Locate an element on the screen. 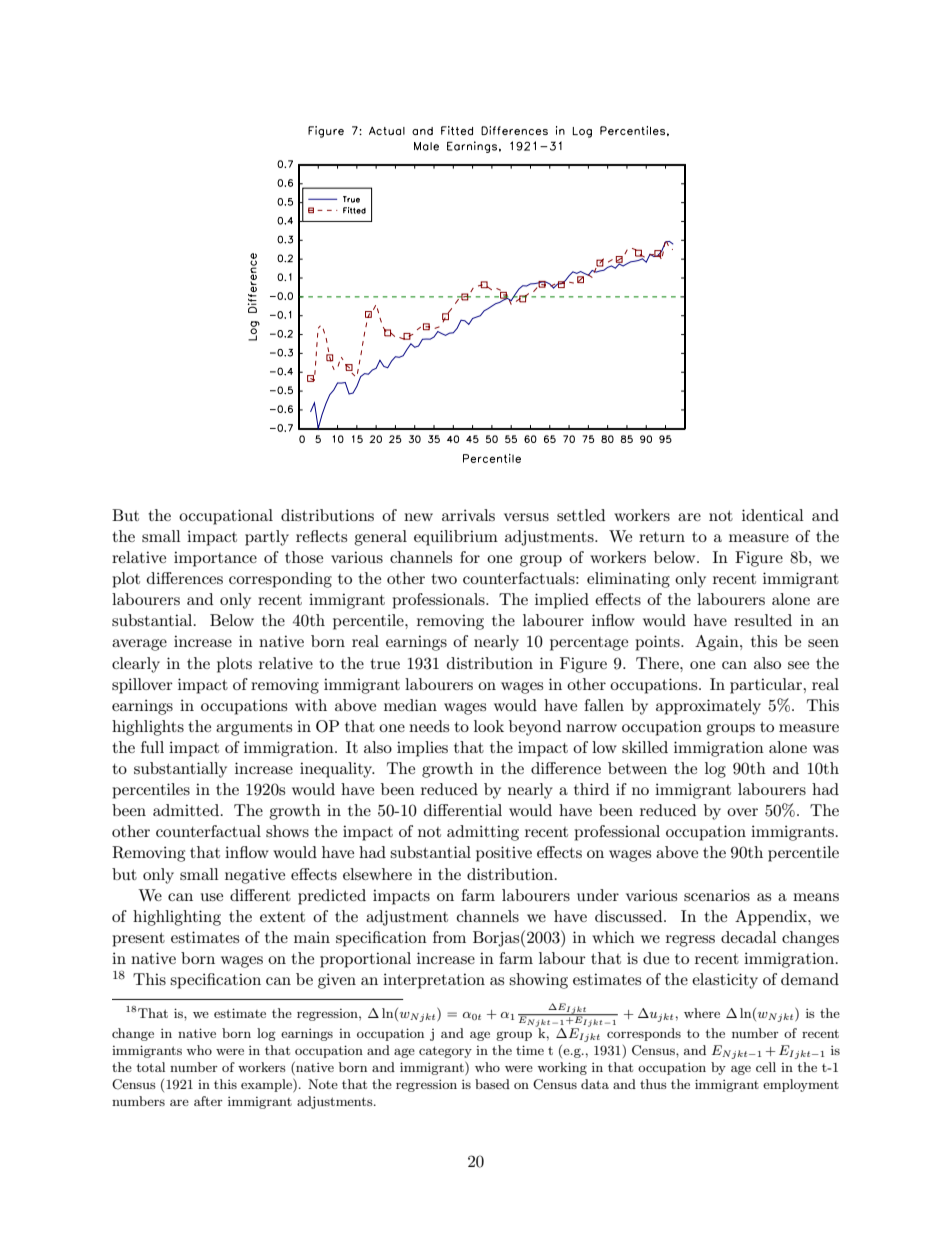 The image size is (952, 1233). admitting is located at coordinates (483, 833).
